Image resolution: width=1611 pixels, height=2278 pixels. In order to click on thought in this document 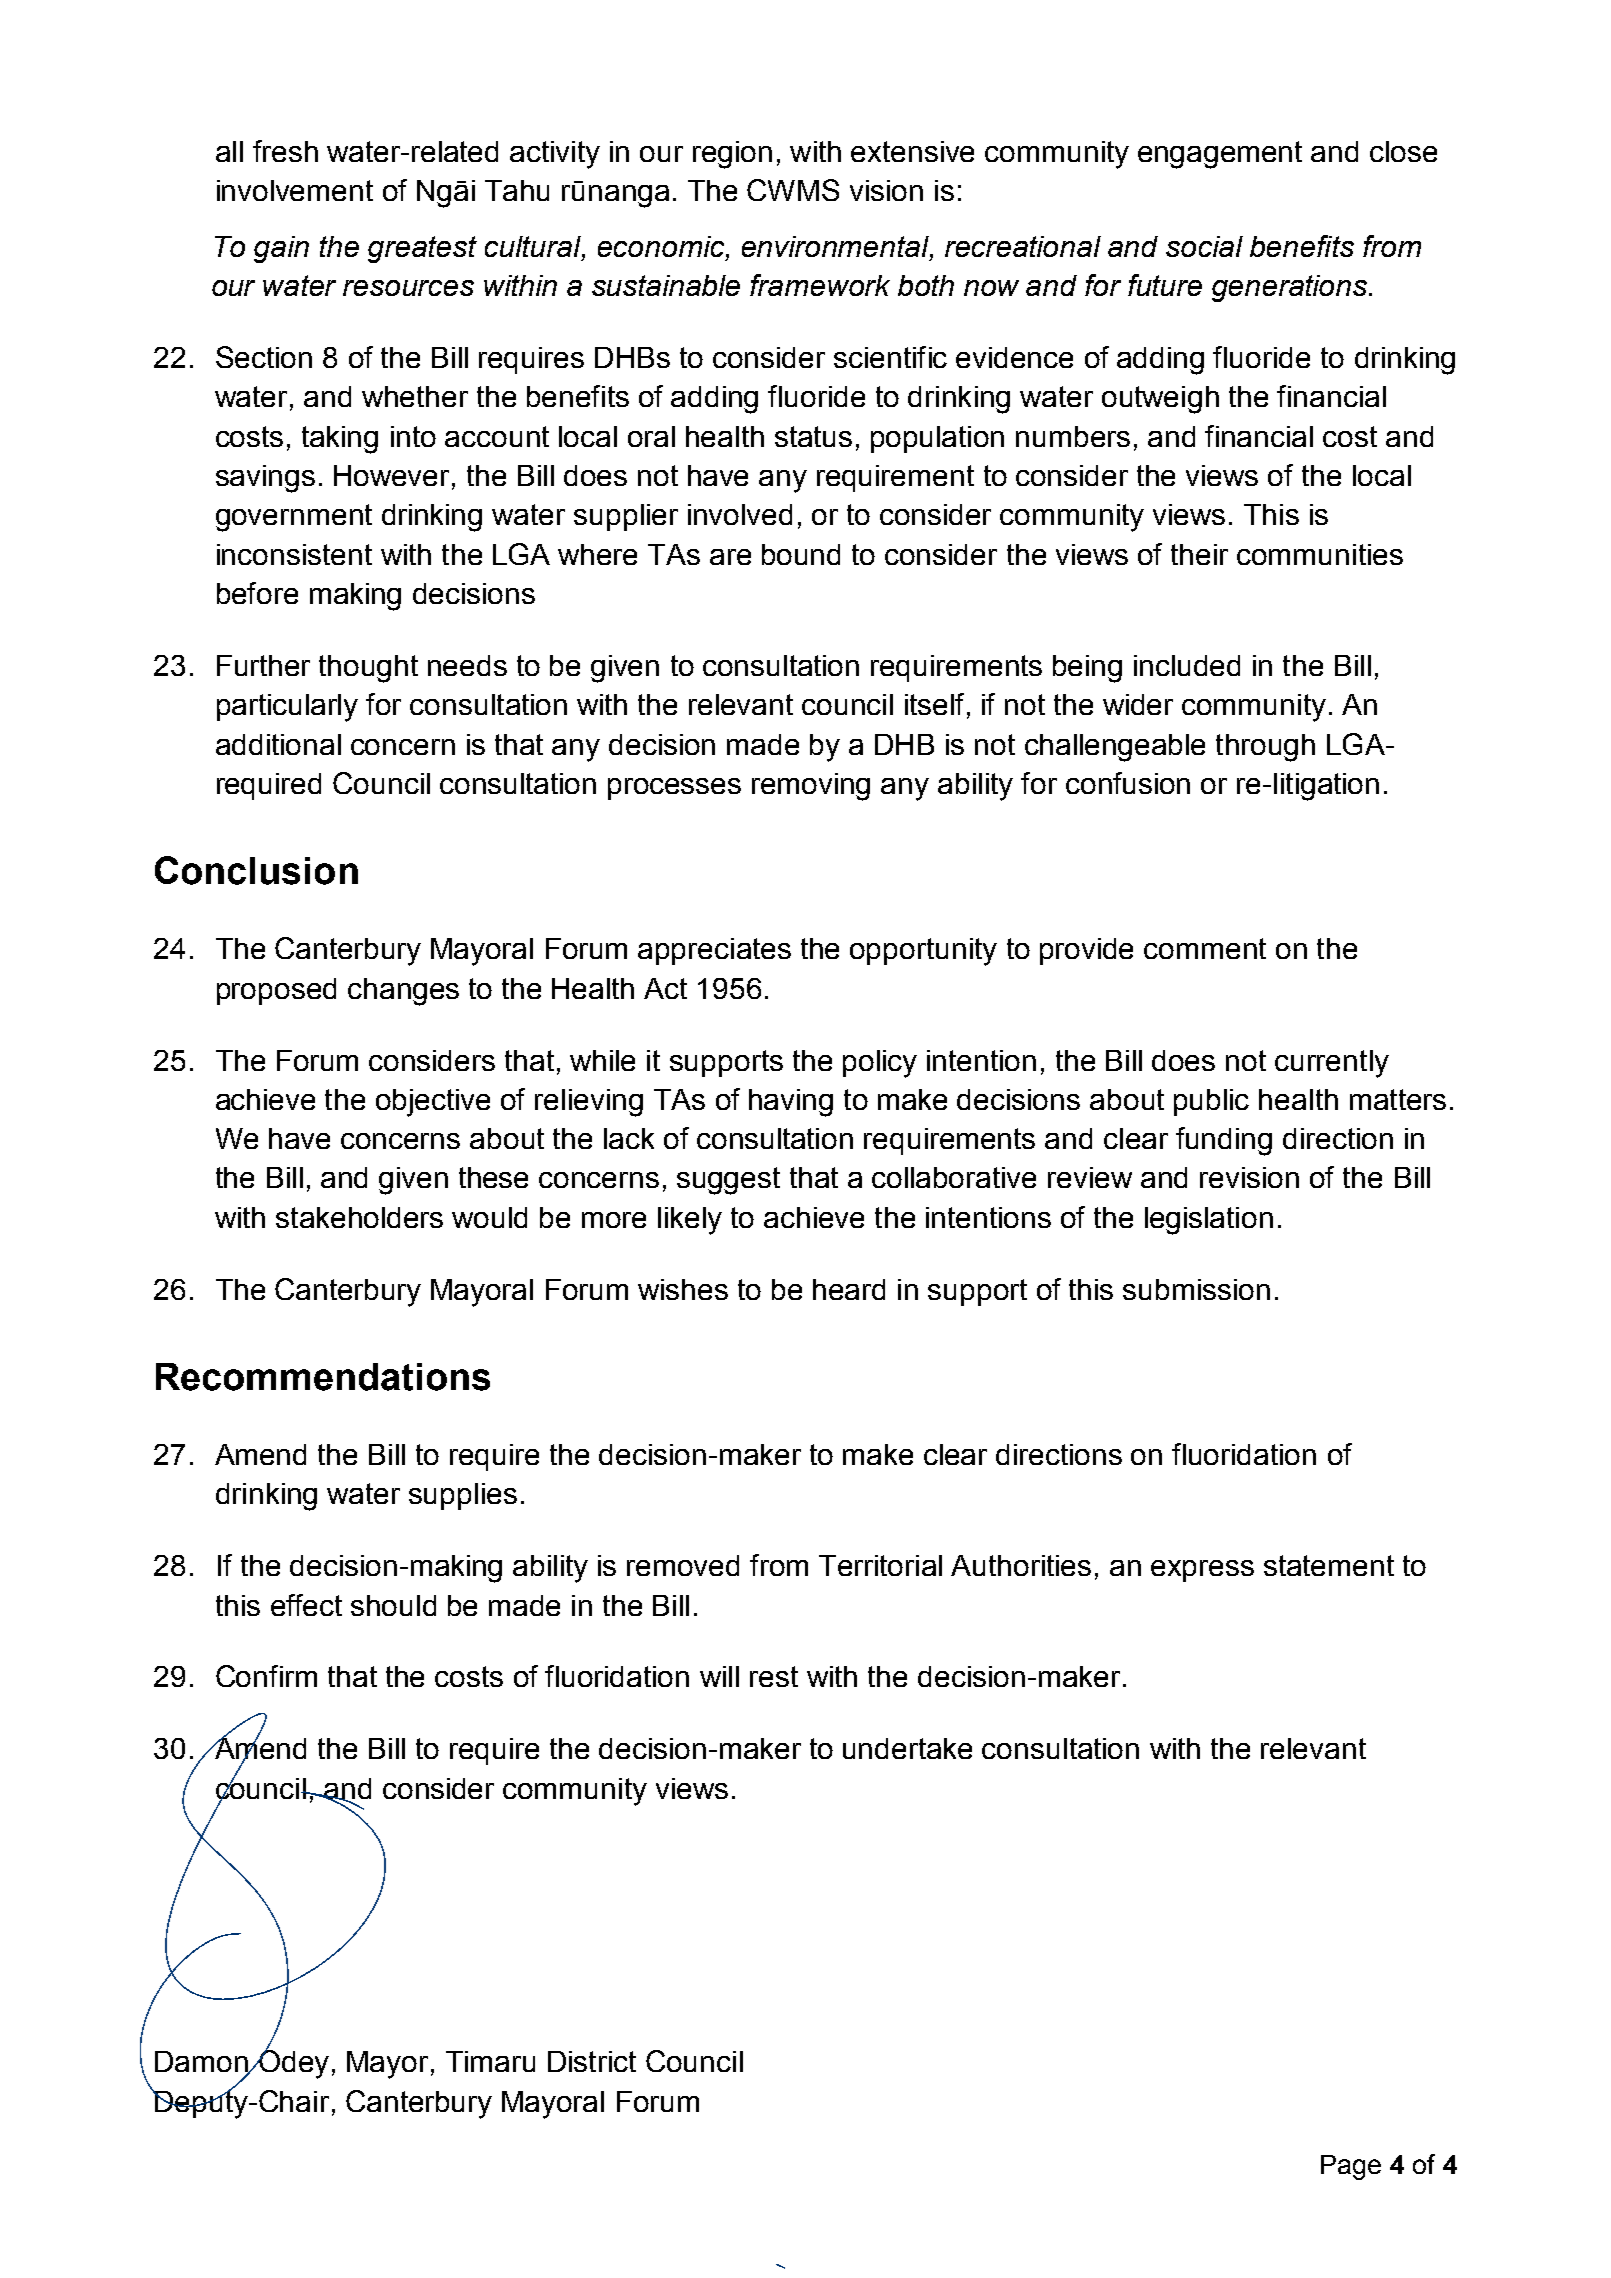, I will do `click(368, 669)`.
